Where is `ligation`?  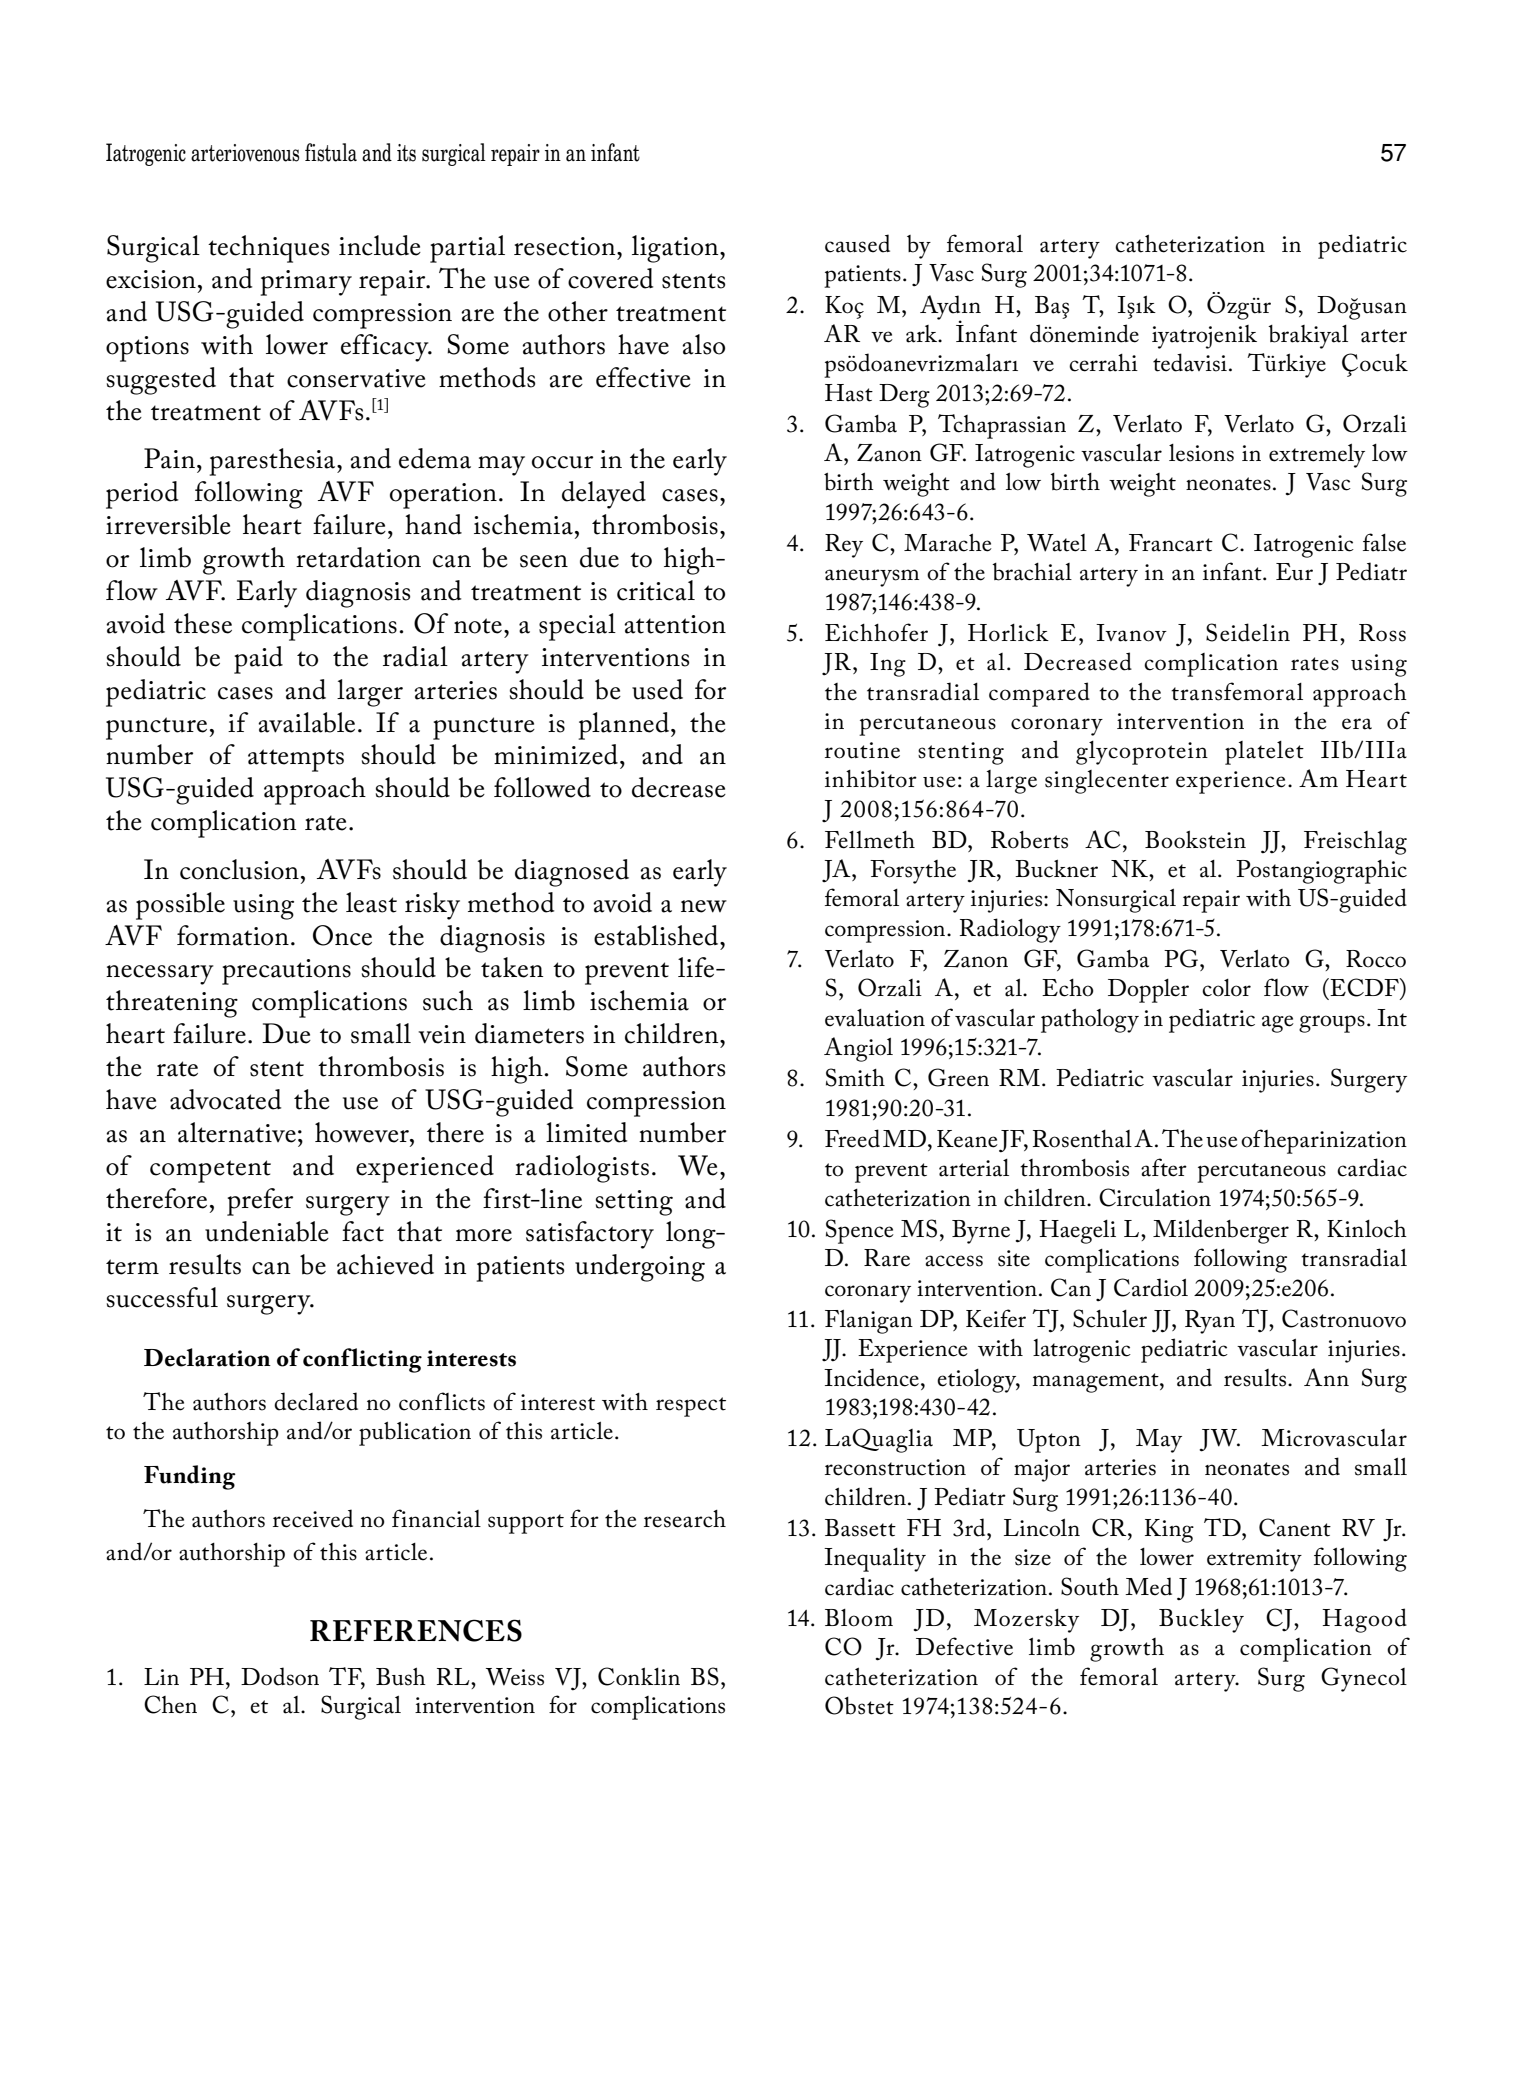
ligation is located at coordinates (676, 249).
